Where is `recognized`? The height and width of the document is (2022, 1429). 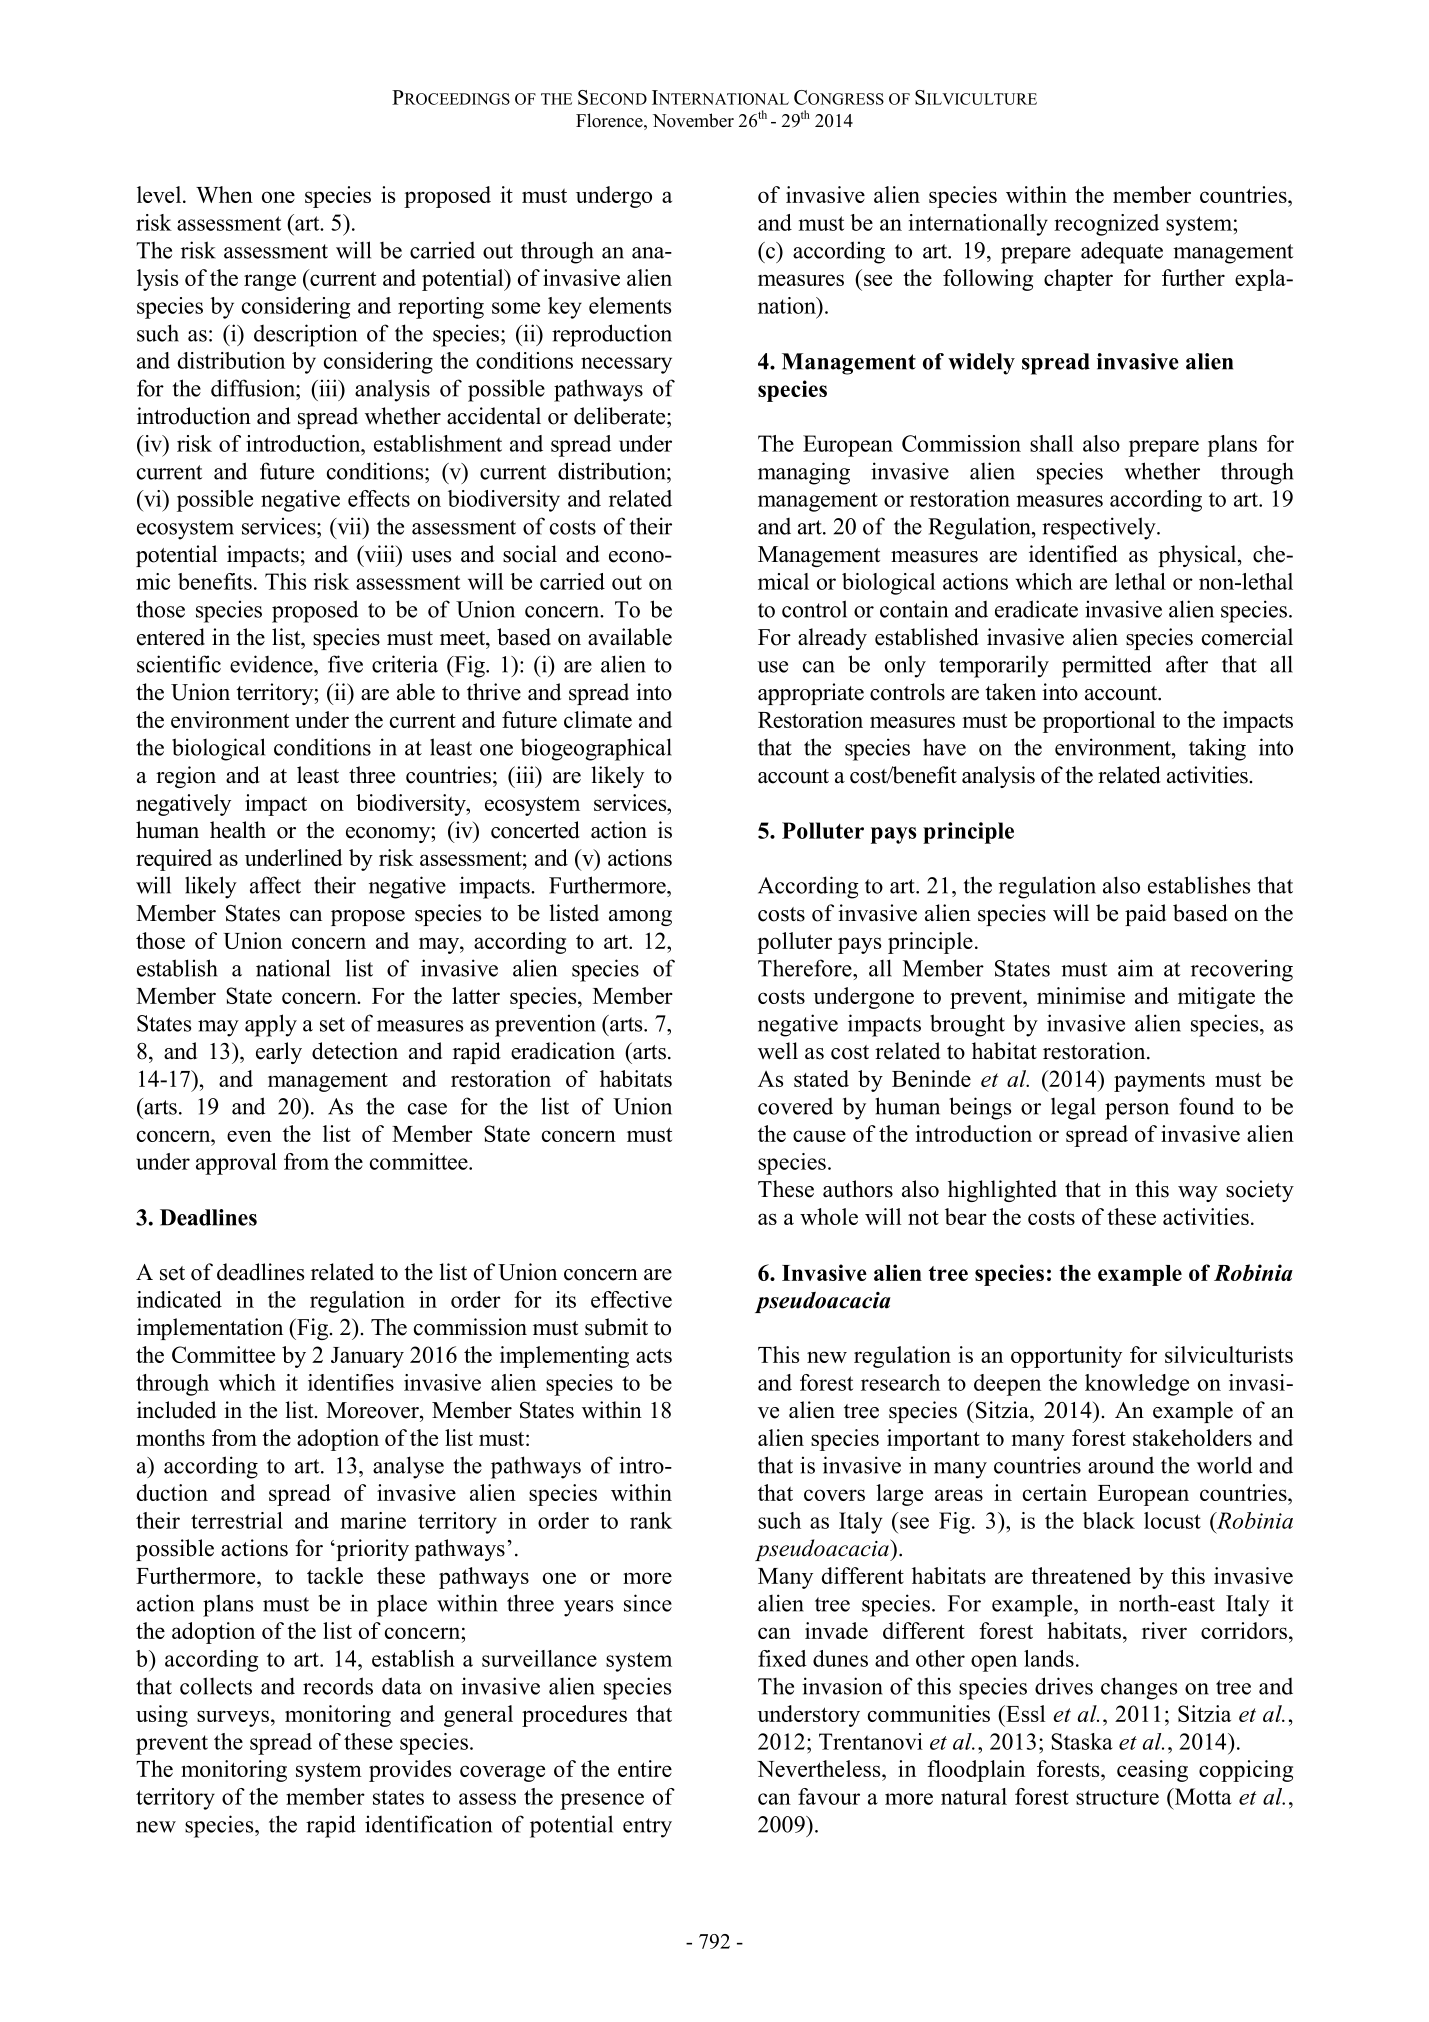 recognized is located at coordinates (1106, 225).
